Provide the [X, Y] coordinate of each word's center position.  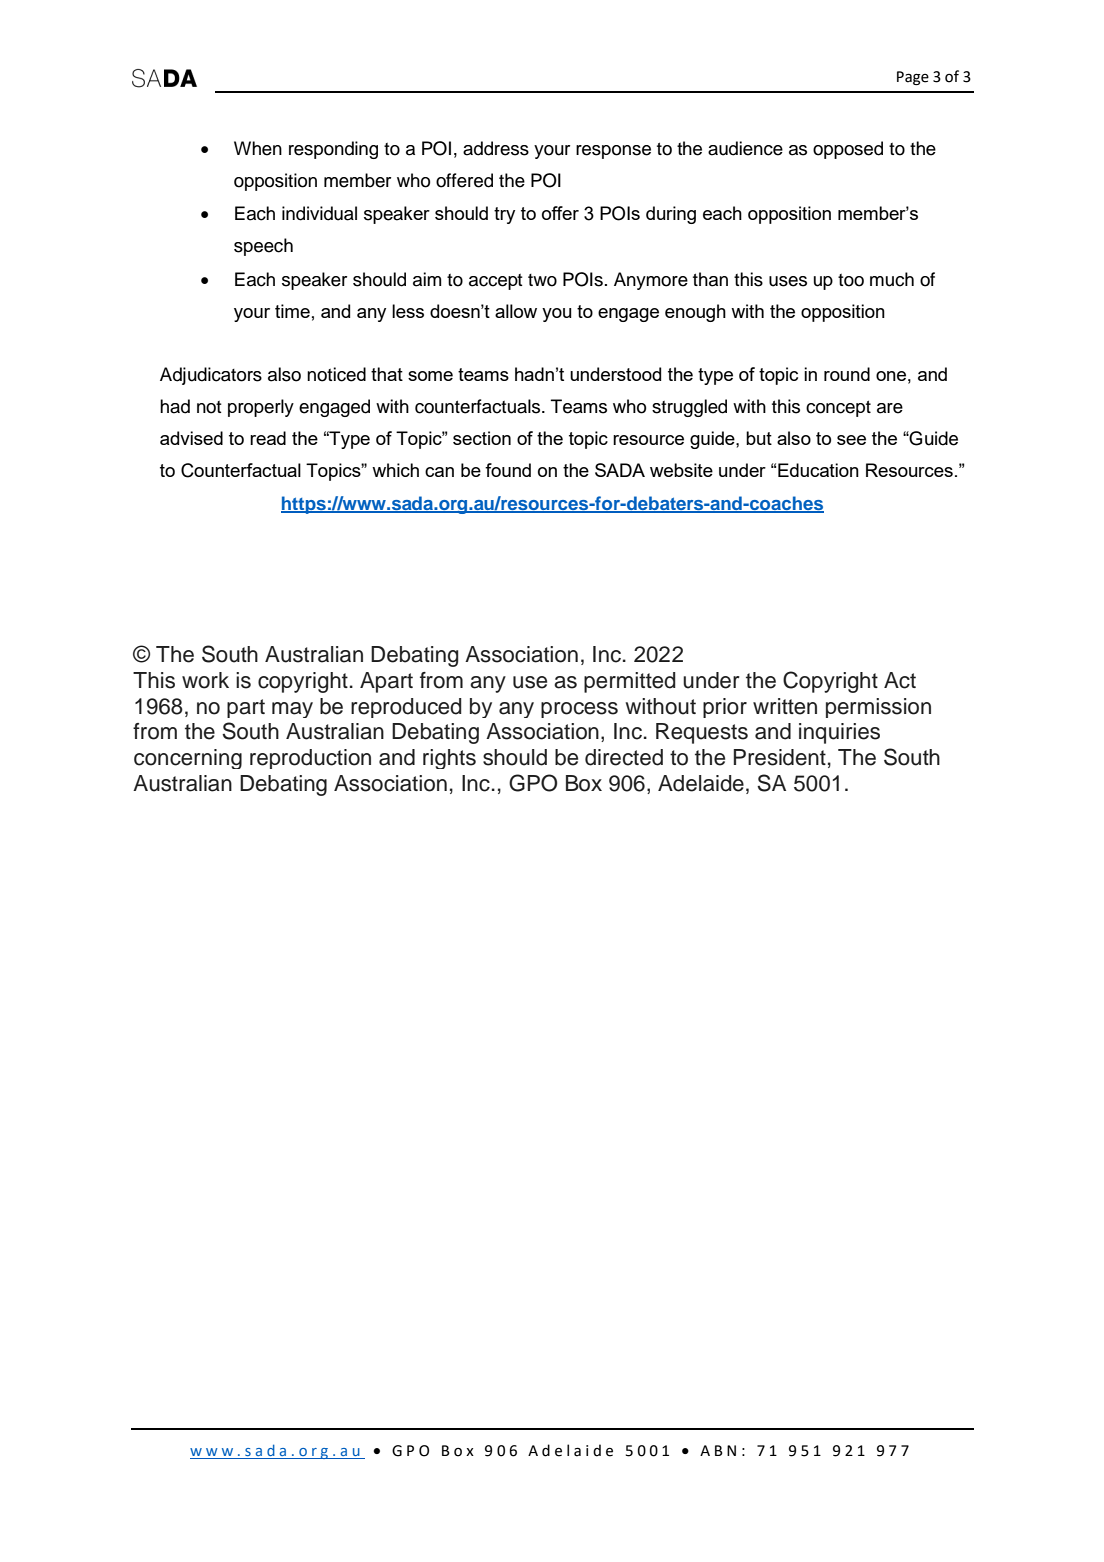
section [482, 438]
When [258, 148]
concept [838, 408]
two [542, 280]
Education [818, 470]
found [508, 470]
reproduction [310, 759]
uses [788, 281]
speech [263, 247]
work [205, 680]
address [496, 148]
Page [913, 78]
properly [261, 408]
